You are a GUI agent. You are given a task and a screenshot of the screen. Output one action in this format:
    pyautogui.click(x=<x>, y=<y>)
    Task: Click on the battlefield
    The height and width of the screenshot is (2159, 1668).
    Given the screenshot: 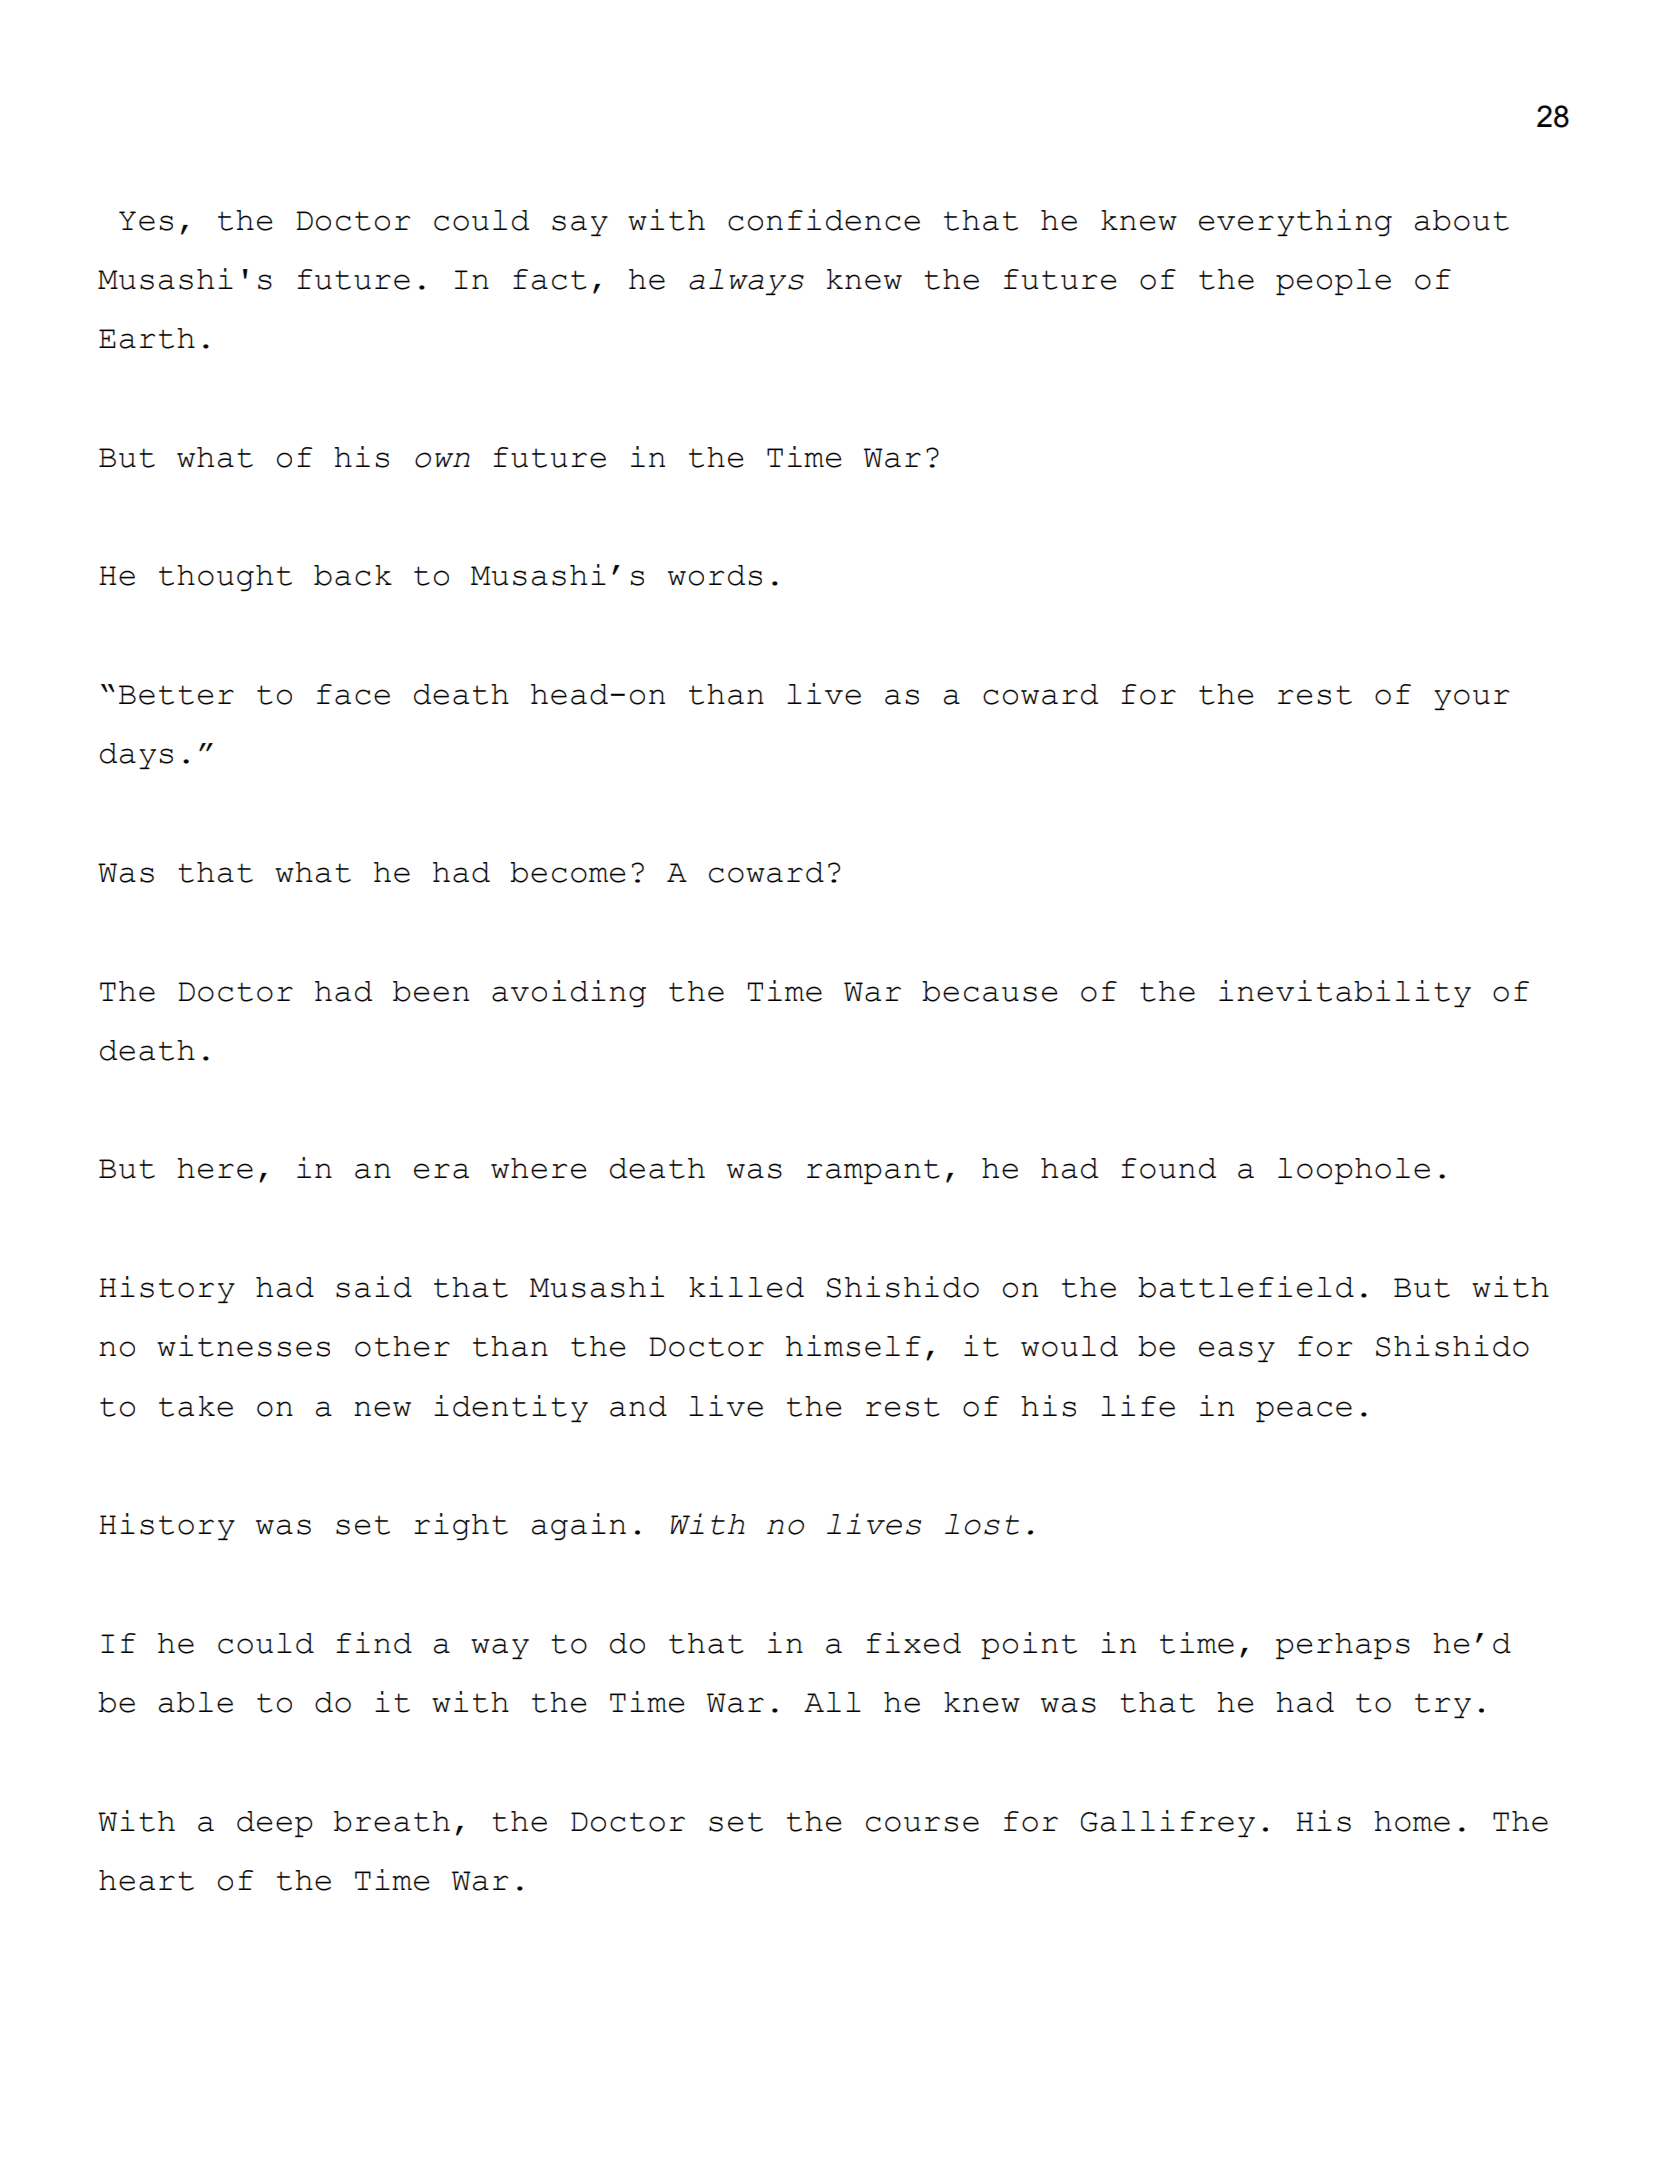 What is the action you would take?
    pyautogui.click(x=1246, y=1287)
